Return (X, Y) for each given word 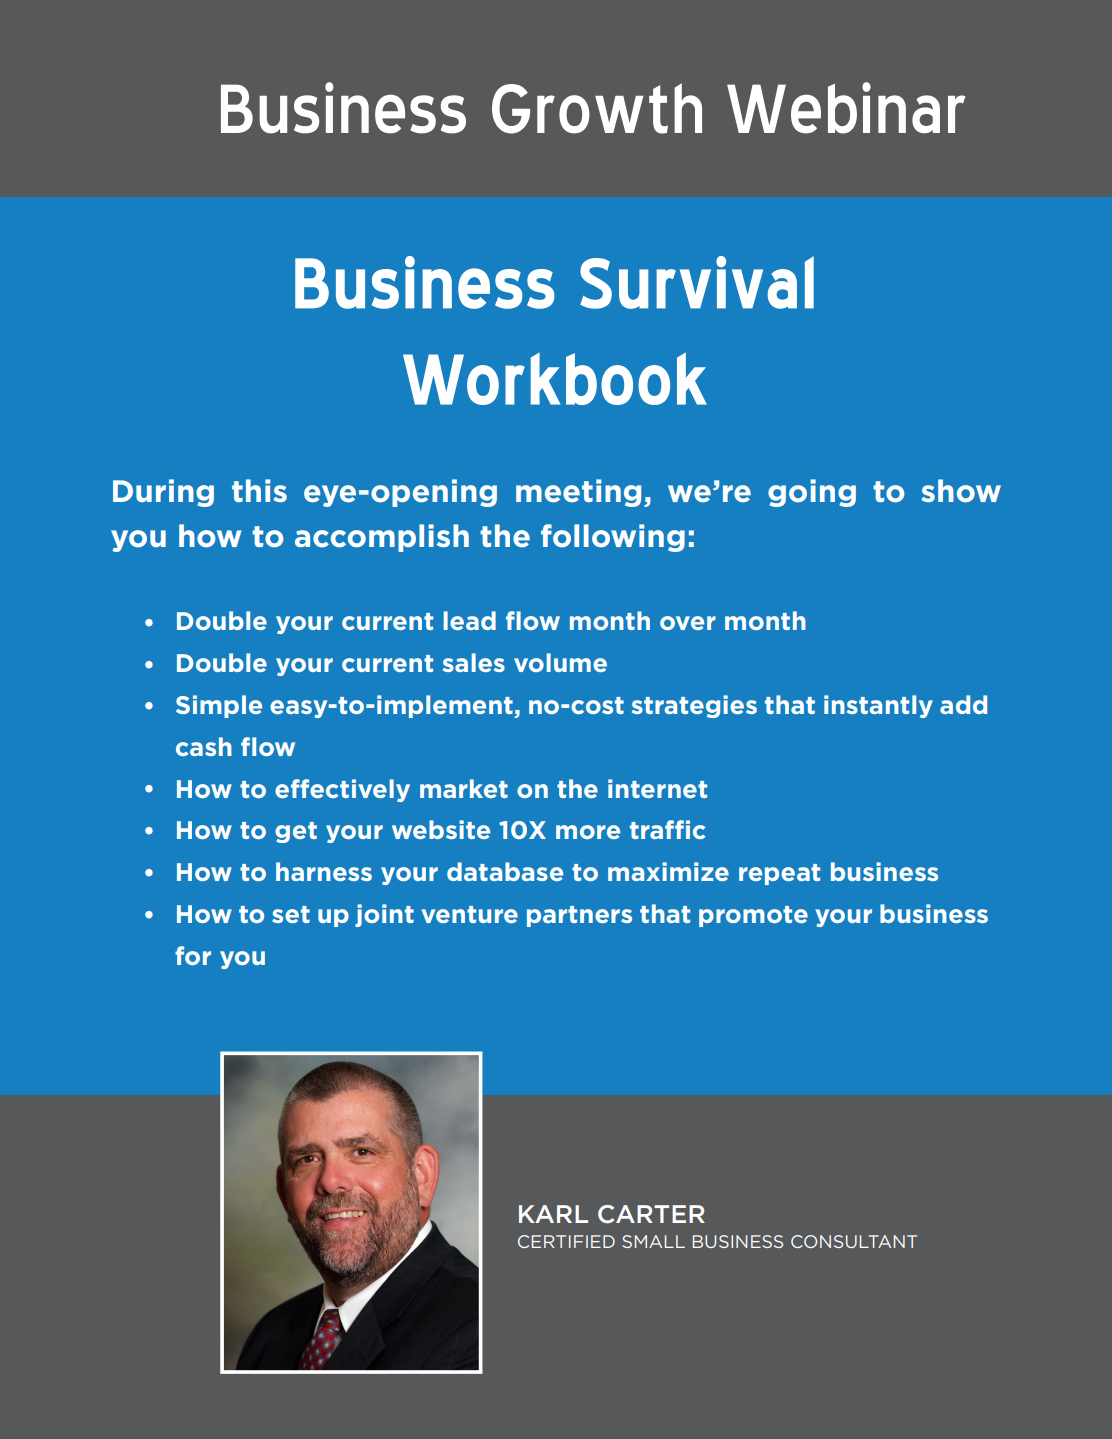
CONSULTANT (854, 1241)
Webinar (846, 108)
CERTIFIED (566, 1241)
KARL (553, 1214)
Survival (697, 282)
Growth (597, 108)
